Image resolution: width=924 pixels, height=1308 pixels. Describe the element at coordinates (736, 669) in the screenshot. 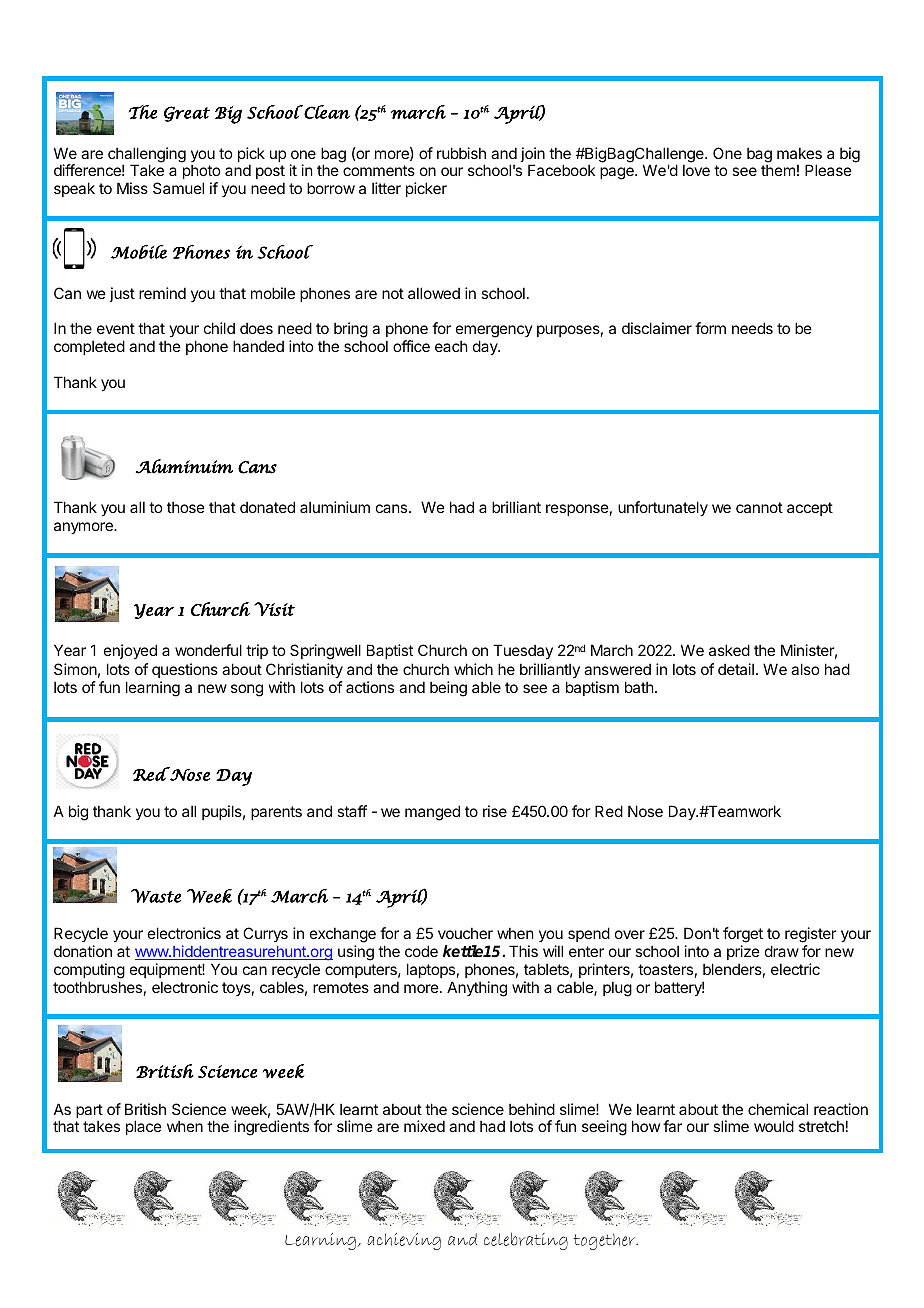

I see `detail` at that location.
